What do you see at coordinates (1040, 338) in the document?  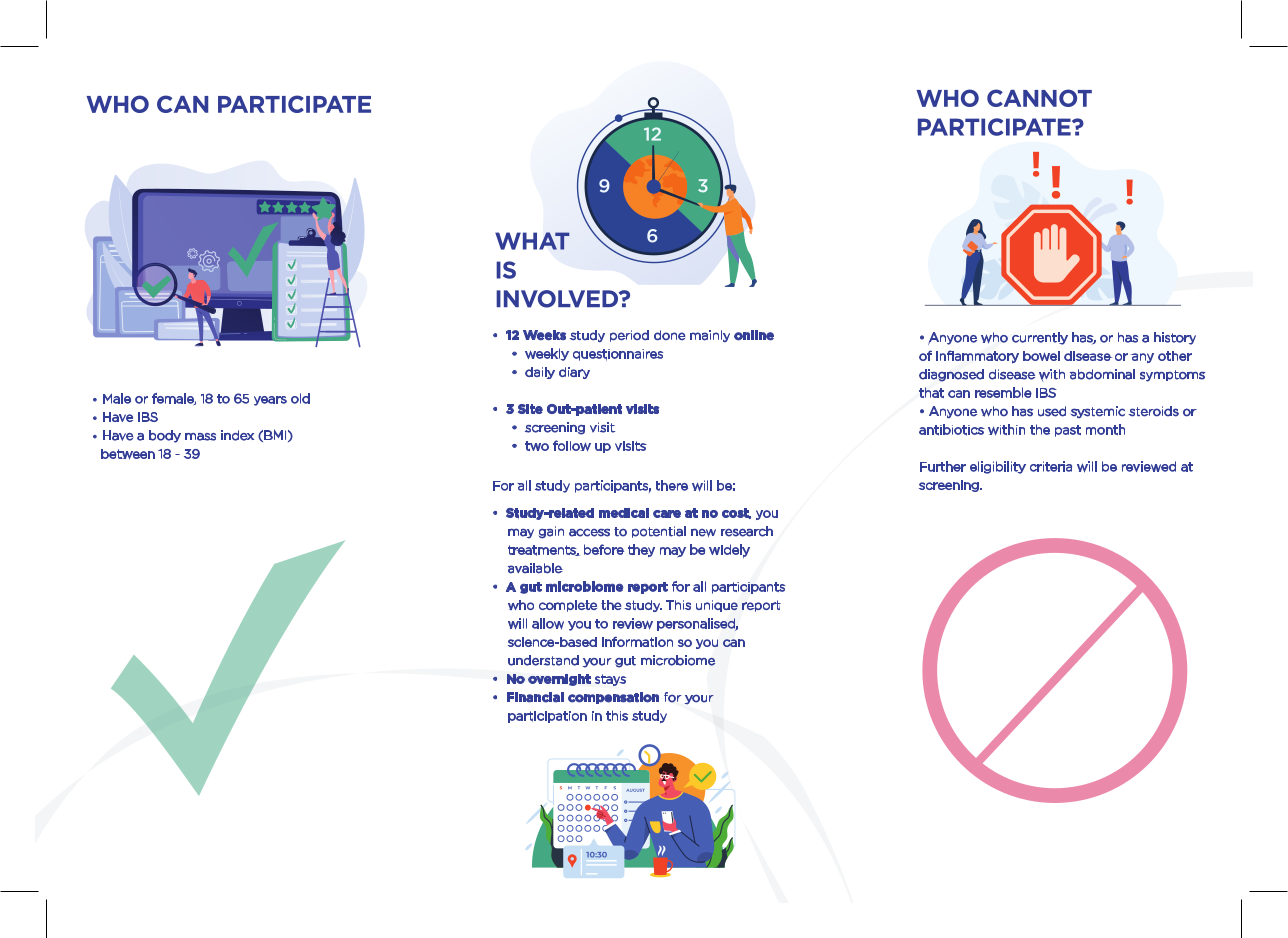 I see `currently` at bounding box center [1040, 338].
